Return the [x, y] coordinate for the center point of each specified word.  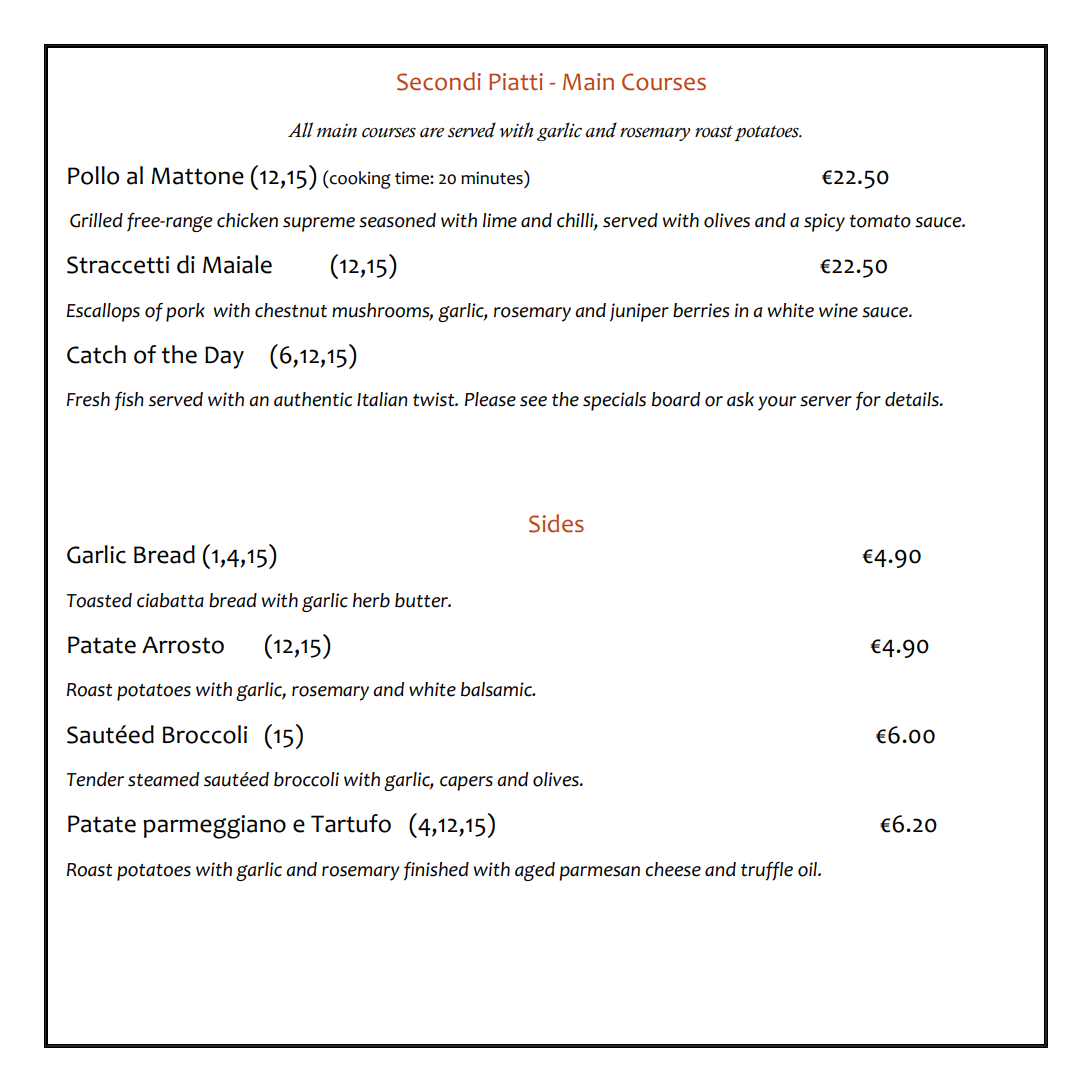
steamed [163, 779]
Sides [556, 523]
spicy [824, 222]
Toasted [99, 600]
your [777, 403]
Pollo [93, 175]
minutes [493, 177]
